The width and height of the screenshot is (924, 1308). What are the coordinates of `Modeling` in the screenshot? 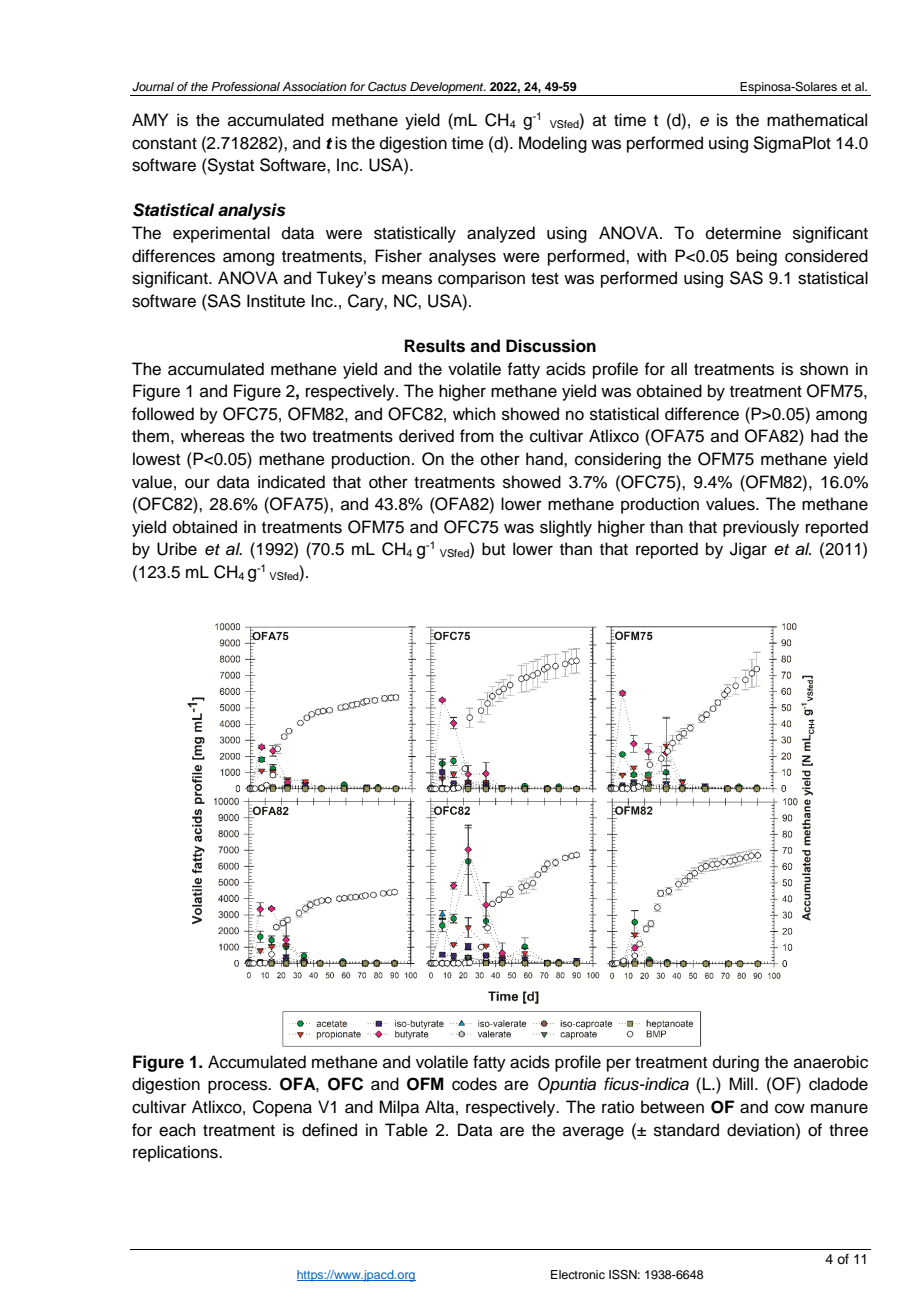 It's located at (553, 144).
